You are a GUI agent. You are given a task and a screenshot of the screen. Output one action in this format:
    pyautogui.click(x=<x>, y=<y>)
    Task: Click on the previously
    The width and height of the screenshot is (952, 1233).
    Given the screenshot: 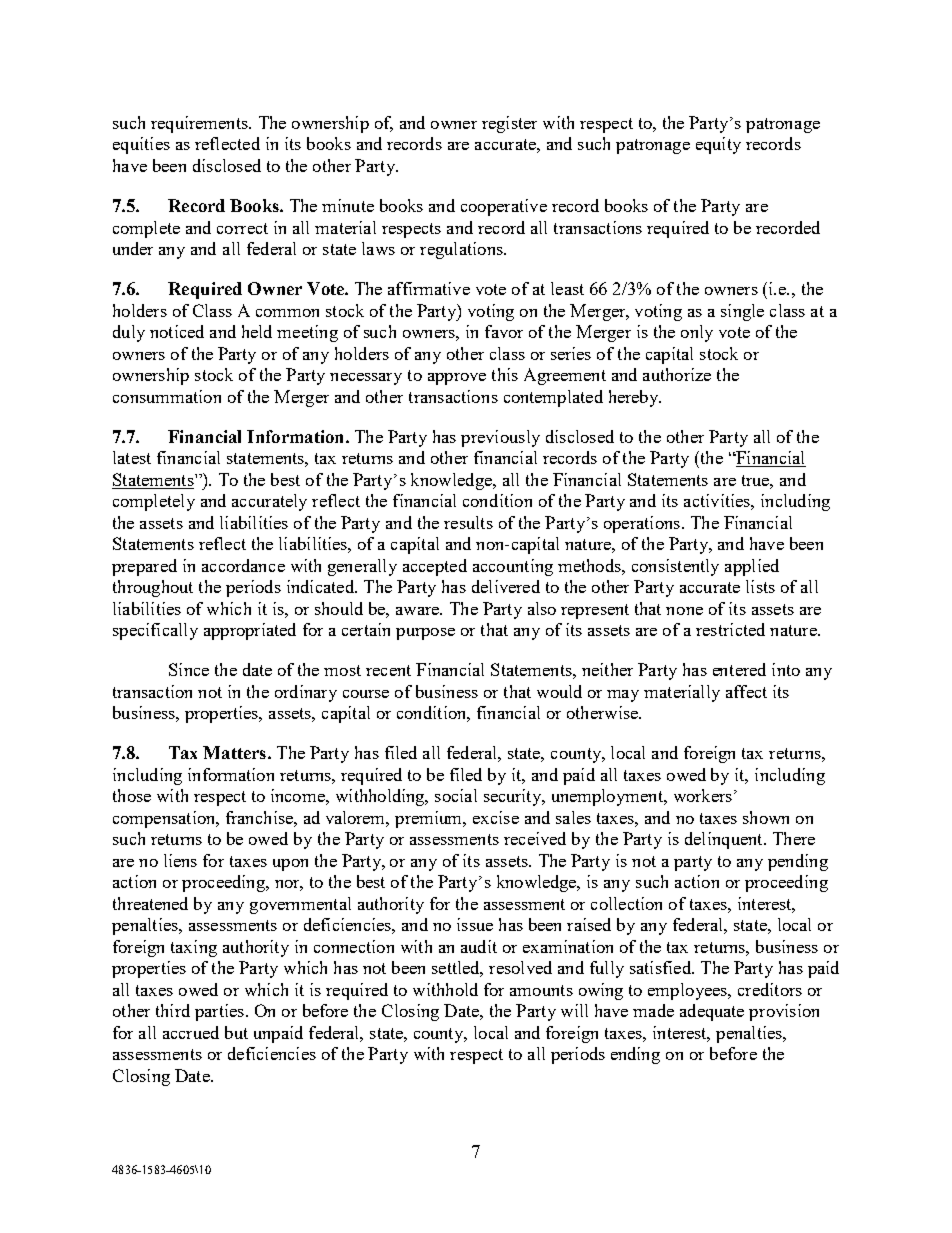 What is the action you would take?
    pyautogui.click(x=500, y=438)
